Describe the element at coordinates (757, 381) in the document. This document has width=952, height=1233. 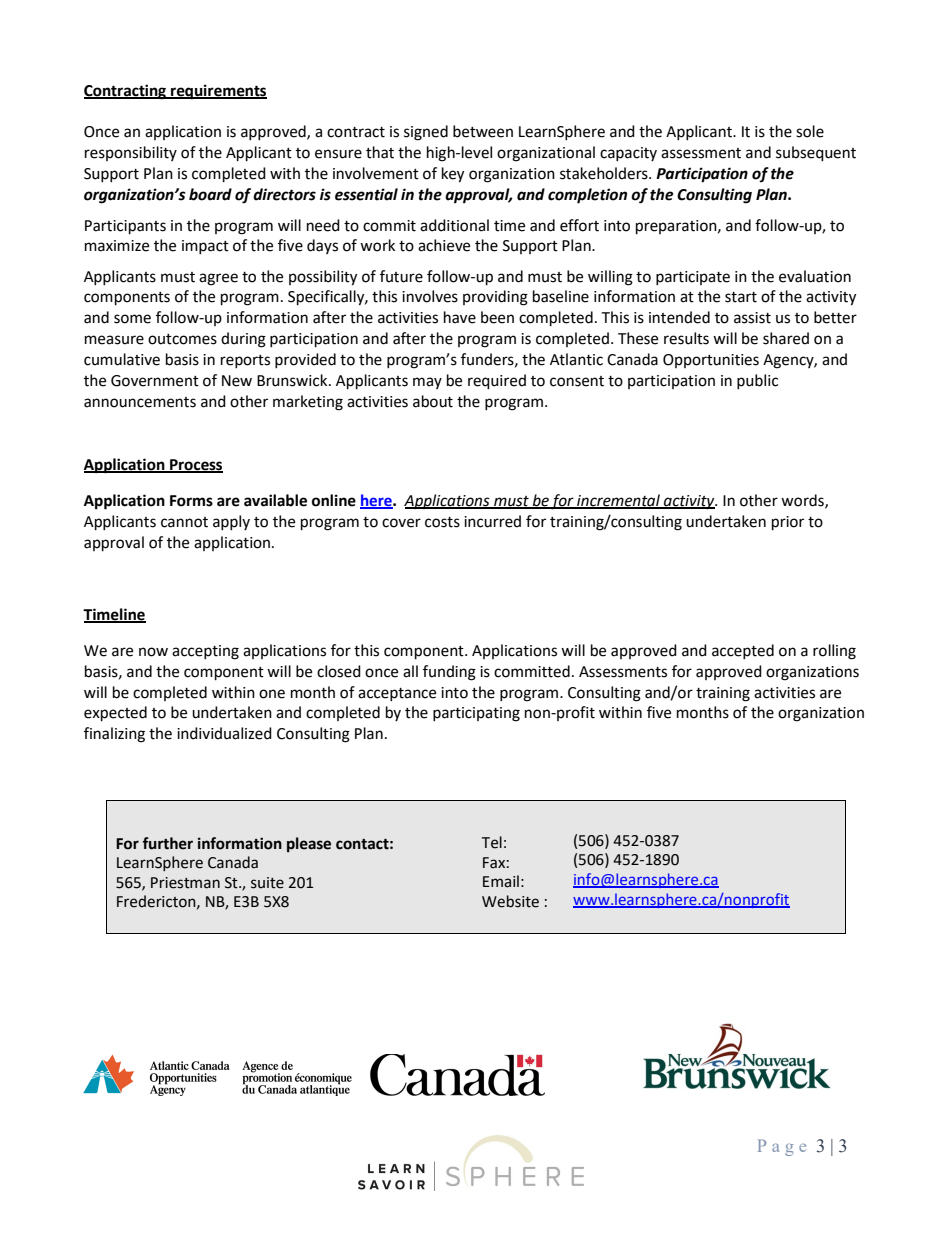
I see `public` at that location.
